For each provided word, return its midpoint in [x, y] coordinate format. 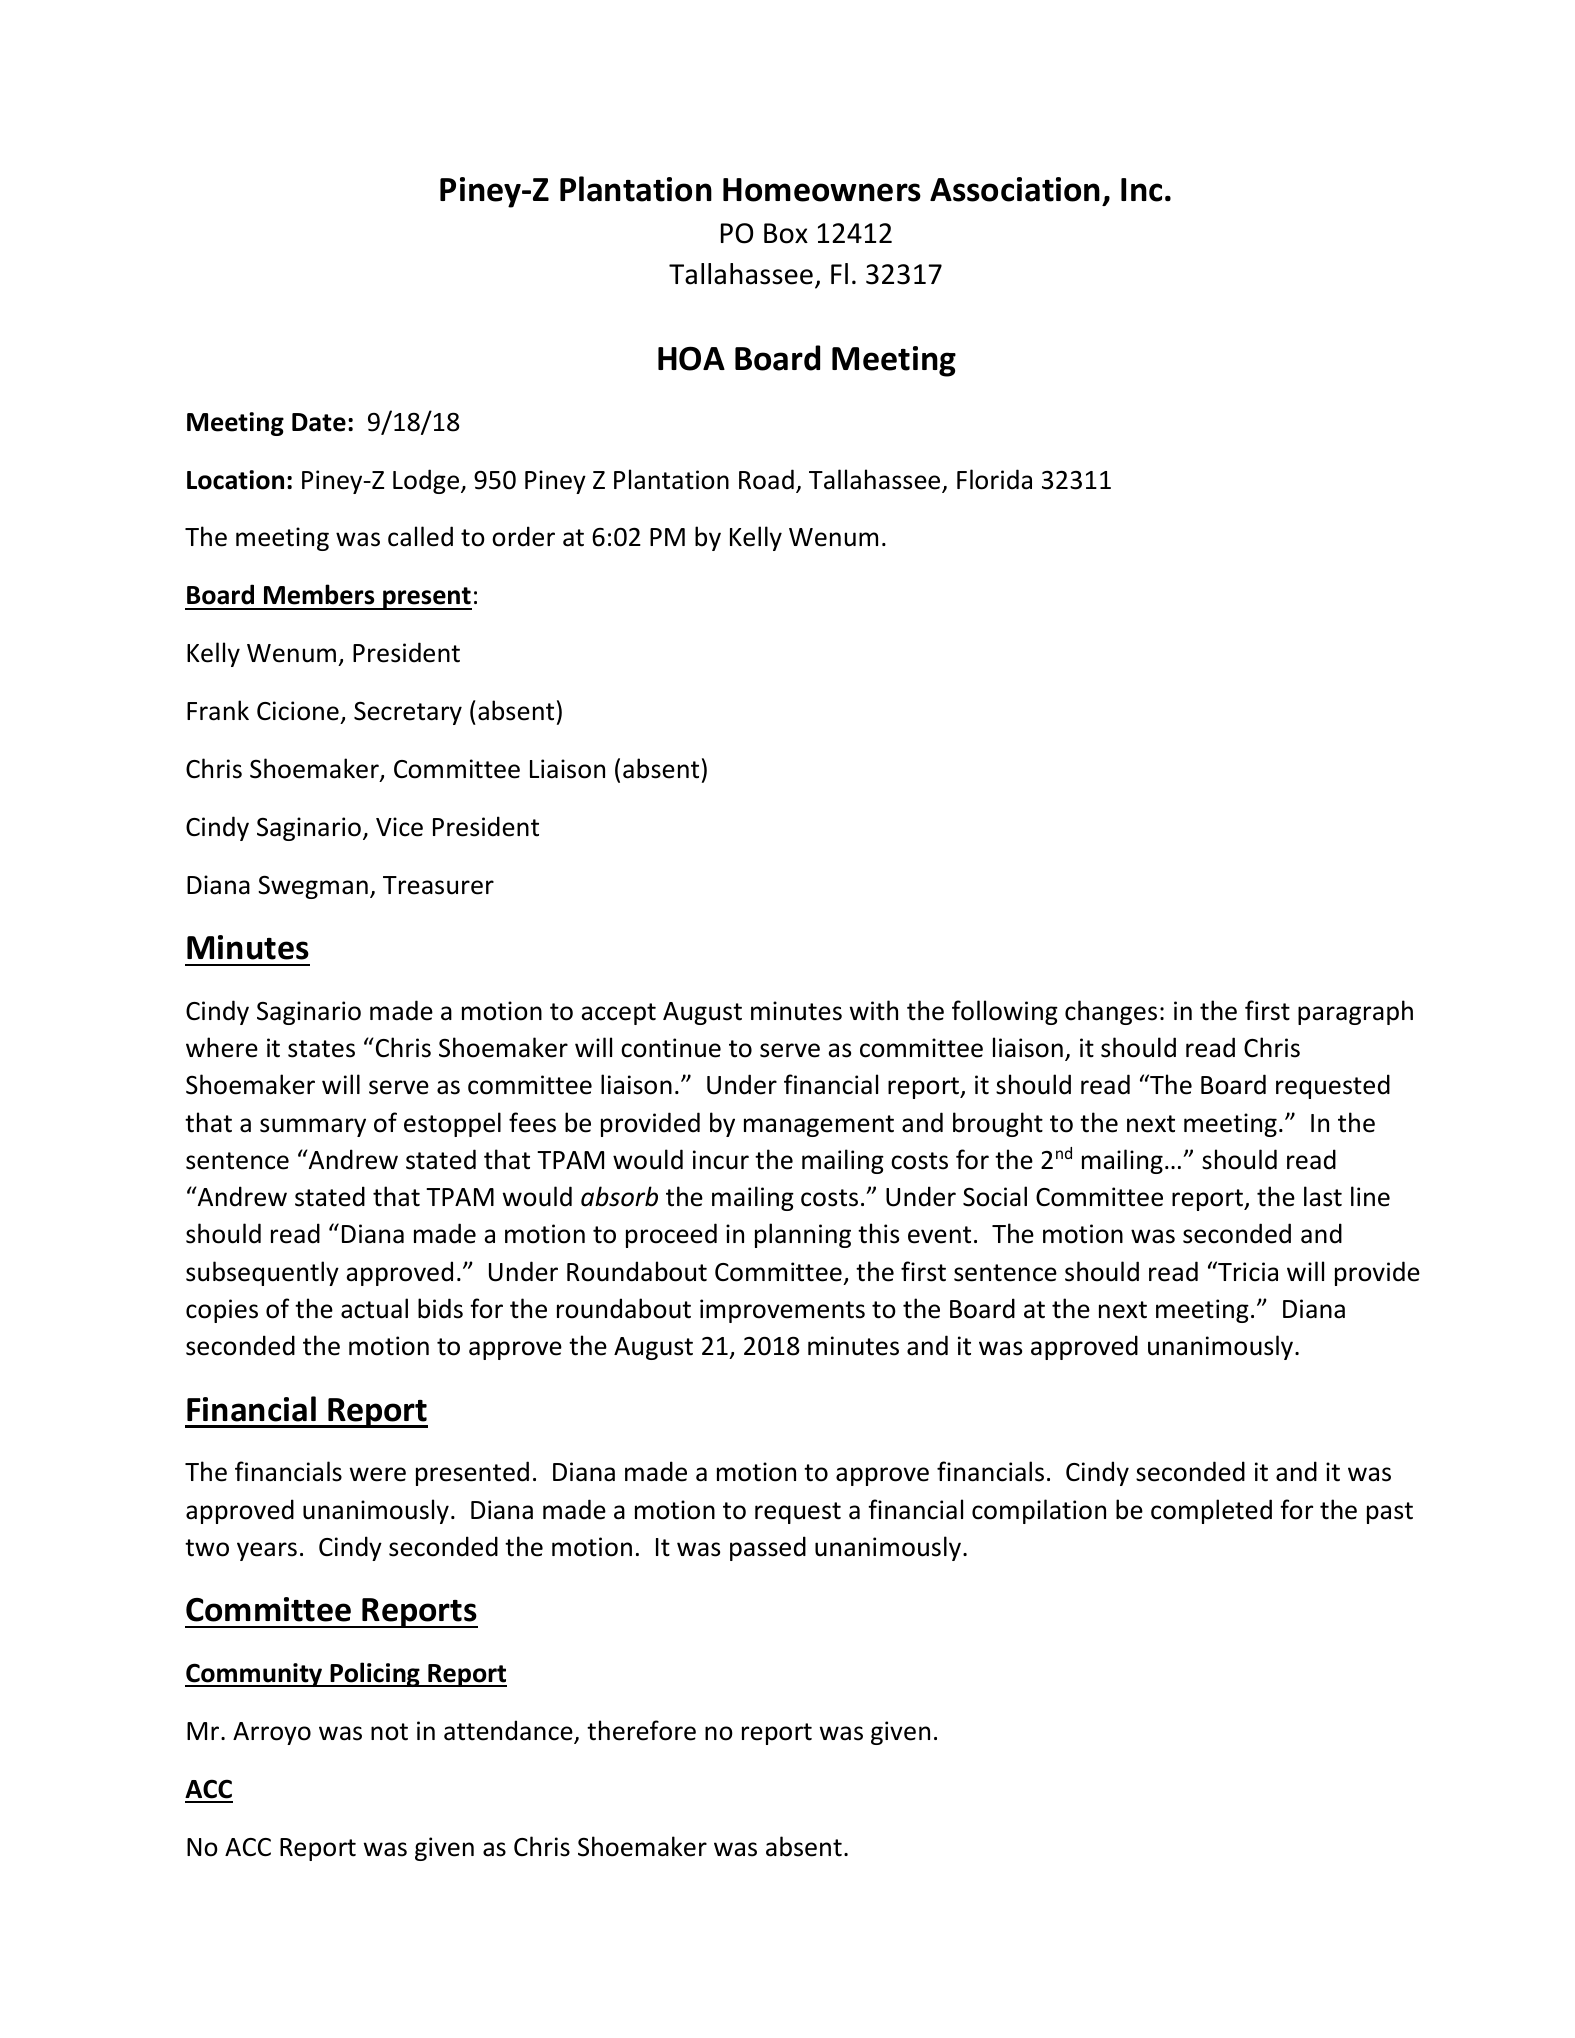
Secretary [408, 713]
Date [319, 422]
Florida [994, 479]
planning [803, 1235]
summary [313, 1127]
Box [786, 233]
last [1323, 1196]
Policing [375, 1674]
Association [1015, 189]
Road [766, 479]
